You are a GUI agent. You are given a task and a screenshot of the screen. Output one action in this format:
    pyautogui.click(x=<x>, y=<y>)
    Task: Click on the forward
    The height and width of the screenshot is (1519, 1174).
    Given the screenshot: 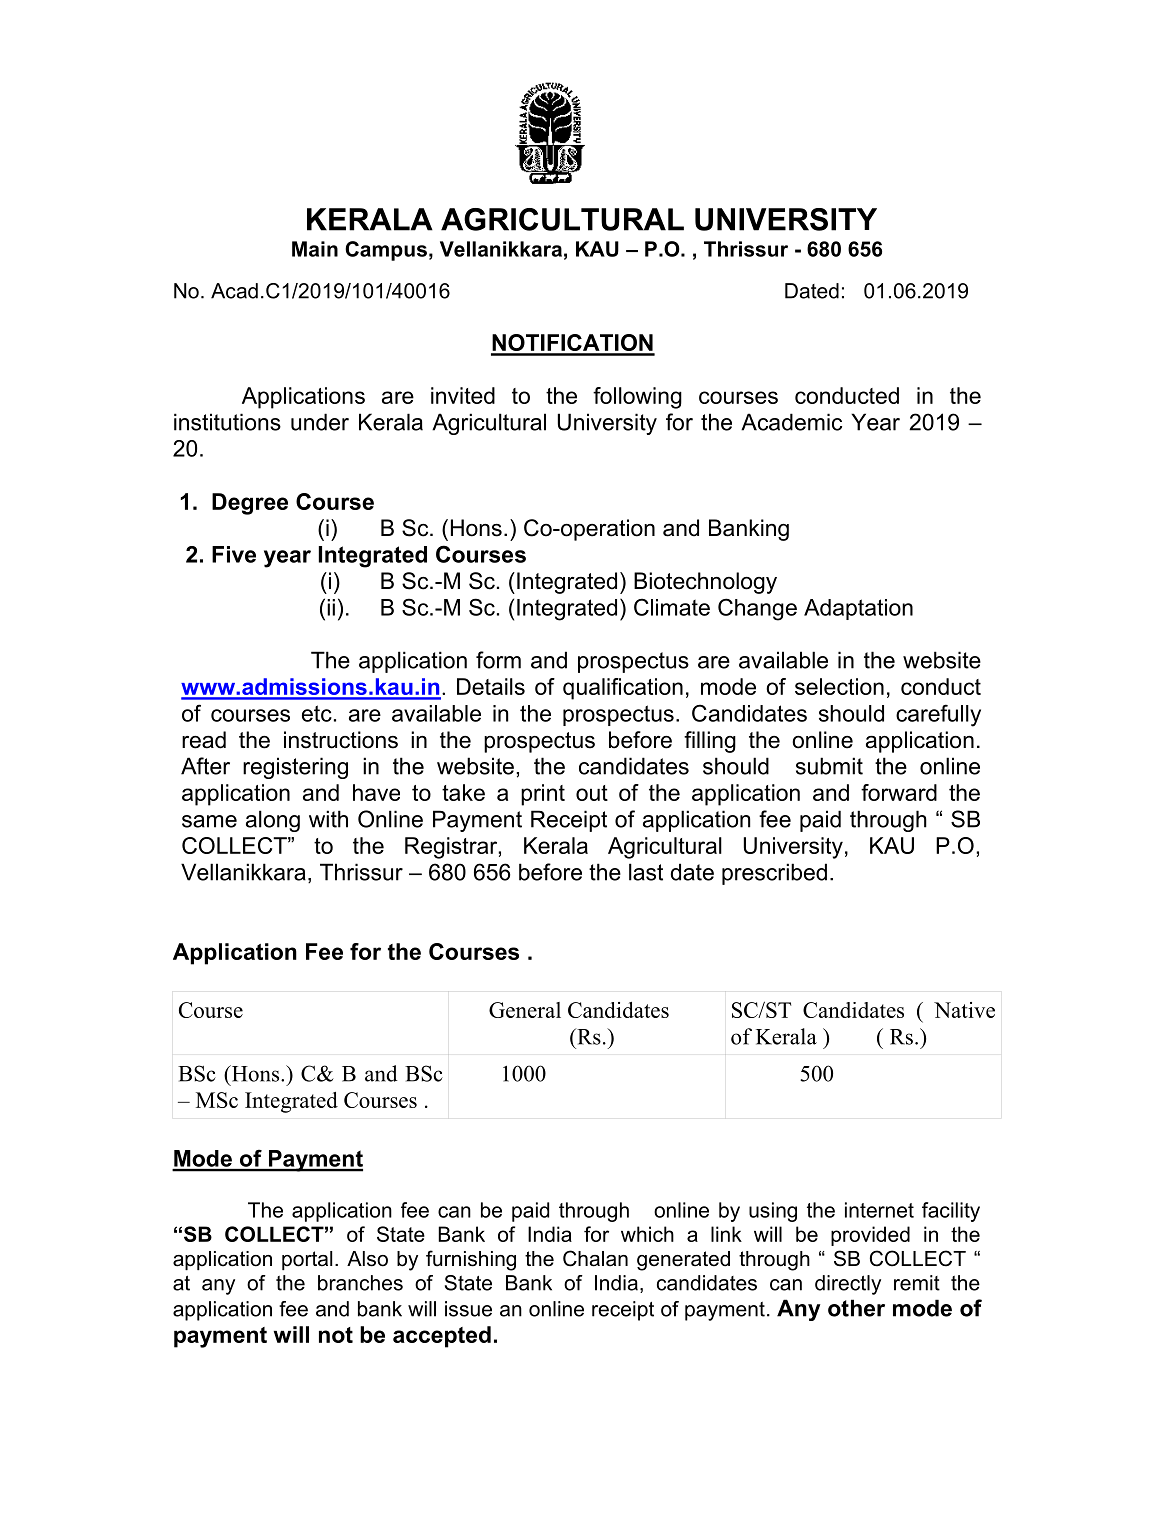 What is the action you would take?
    pyautogui.click(x=899, y=792)
